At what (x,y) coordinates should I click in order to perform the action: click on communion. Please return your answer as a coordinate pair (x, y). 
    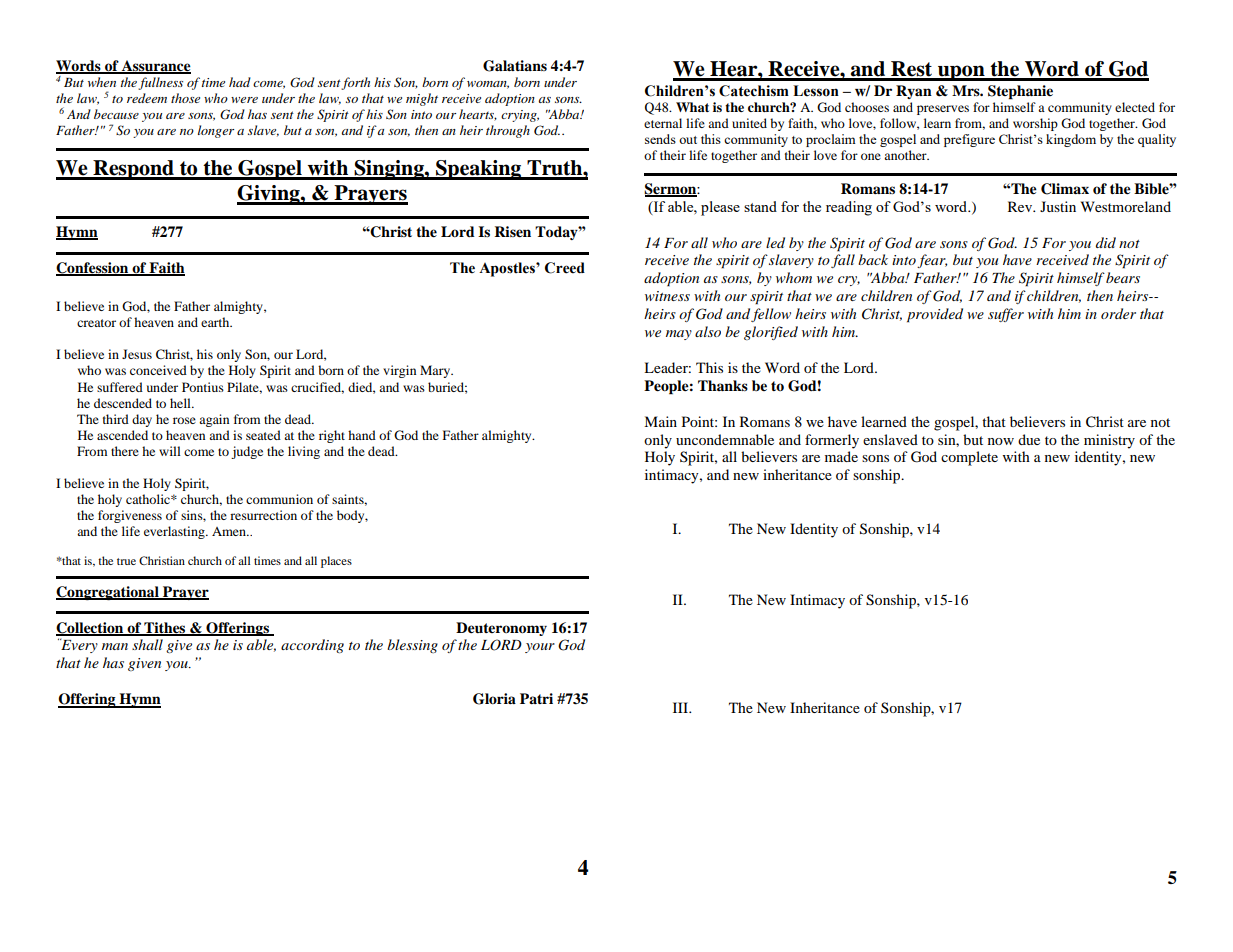
    Looking at the image, I should click on (279, 499).
